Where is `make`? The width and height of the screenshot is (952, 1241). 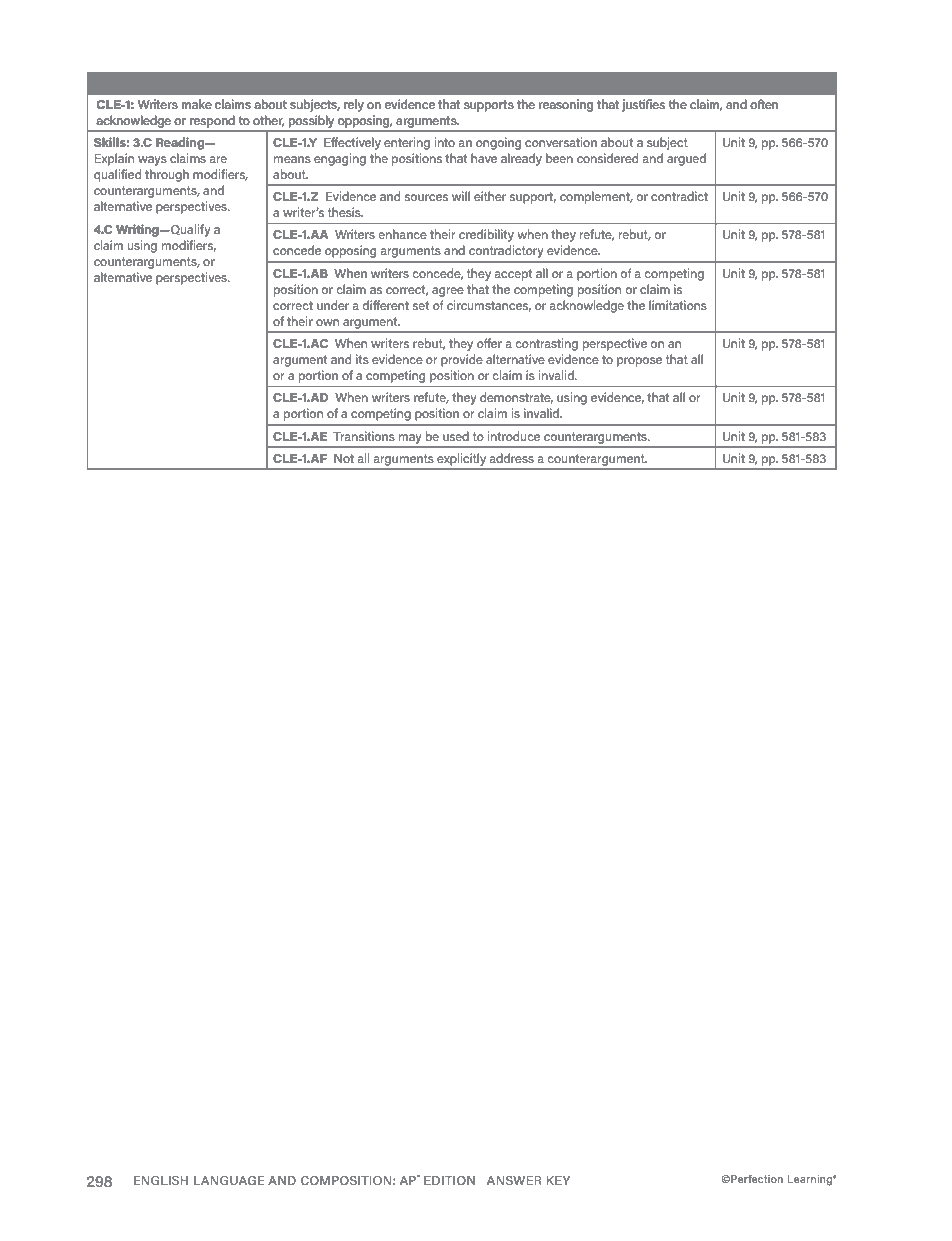
make is located at coordinates (197, 104).
